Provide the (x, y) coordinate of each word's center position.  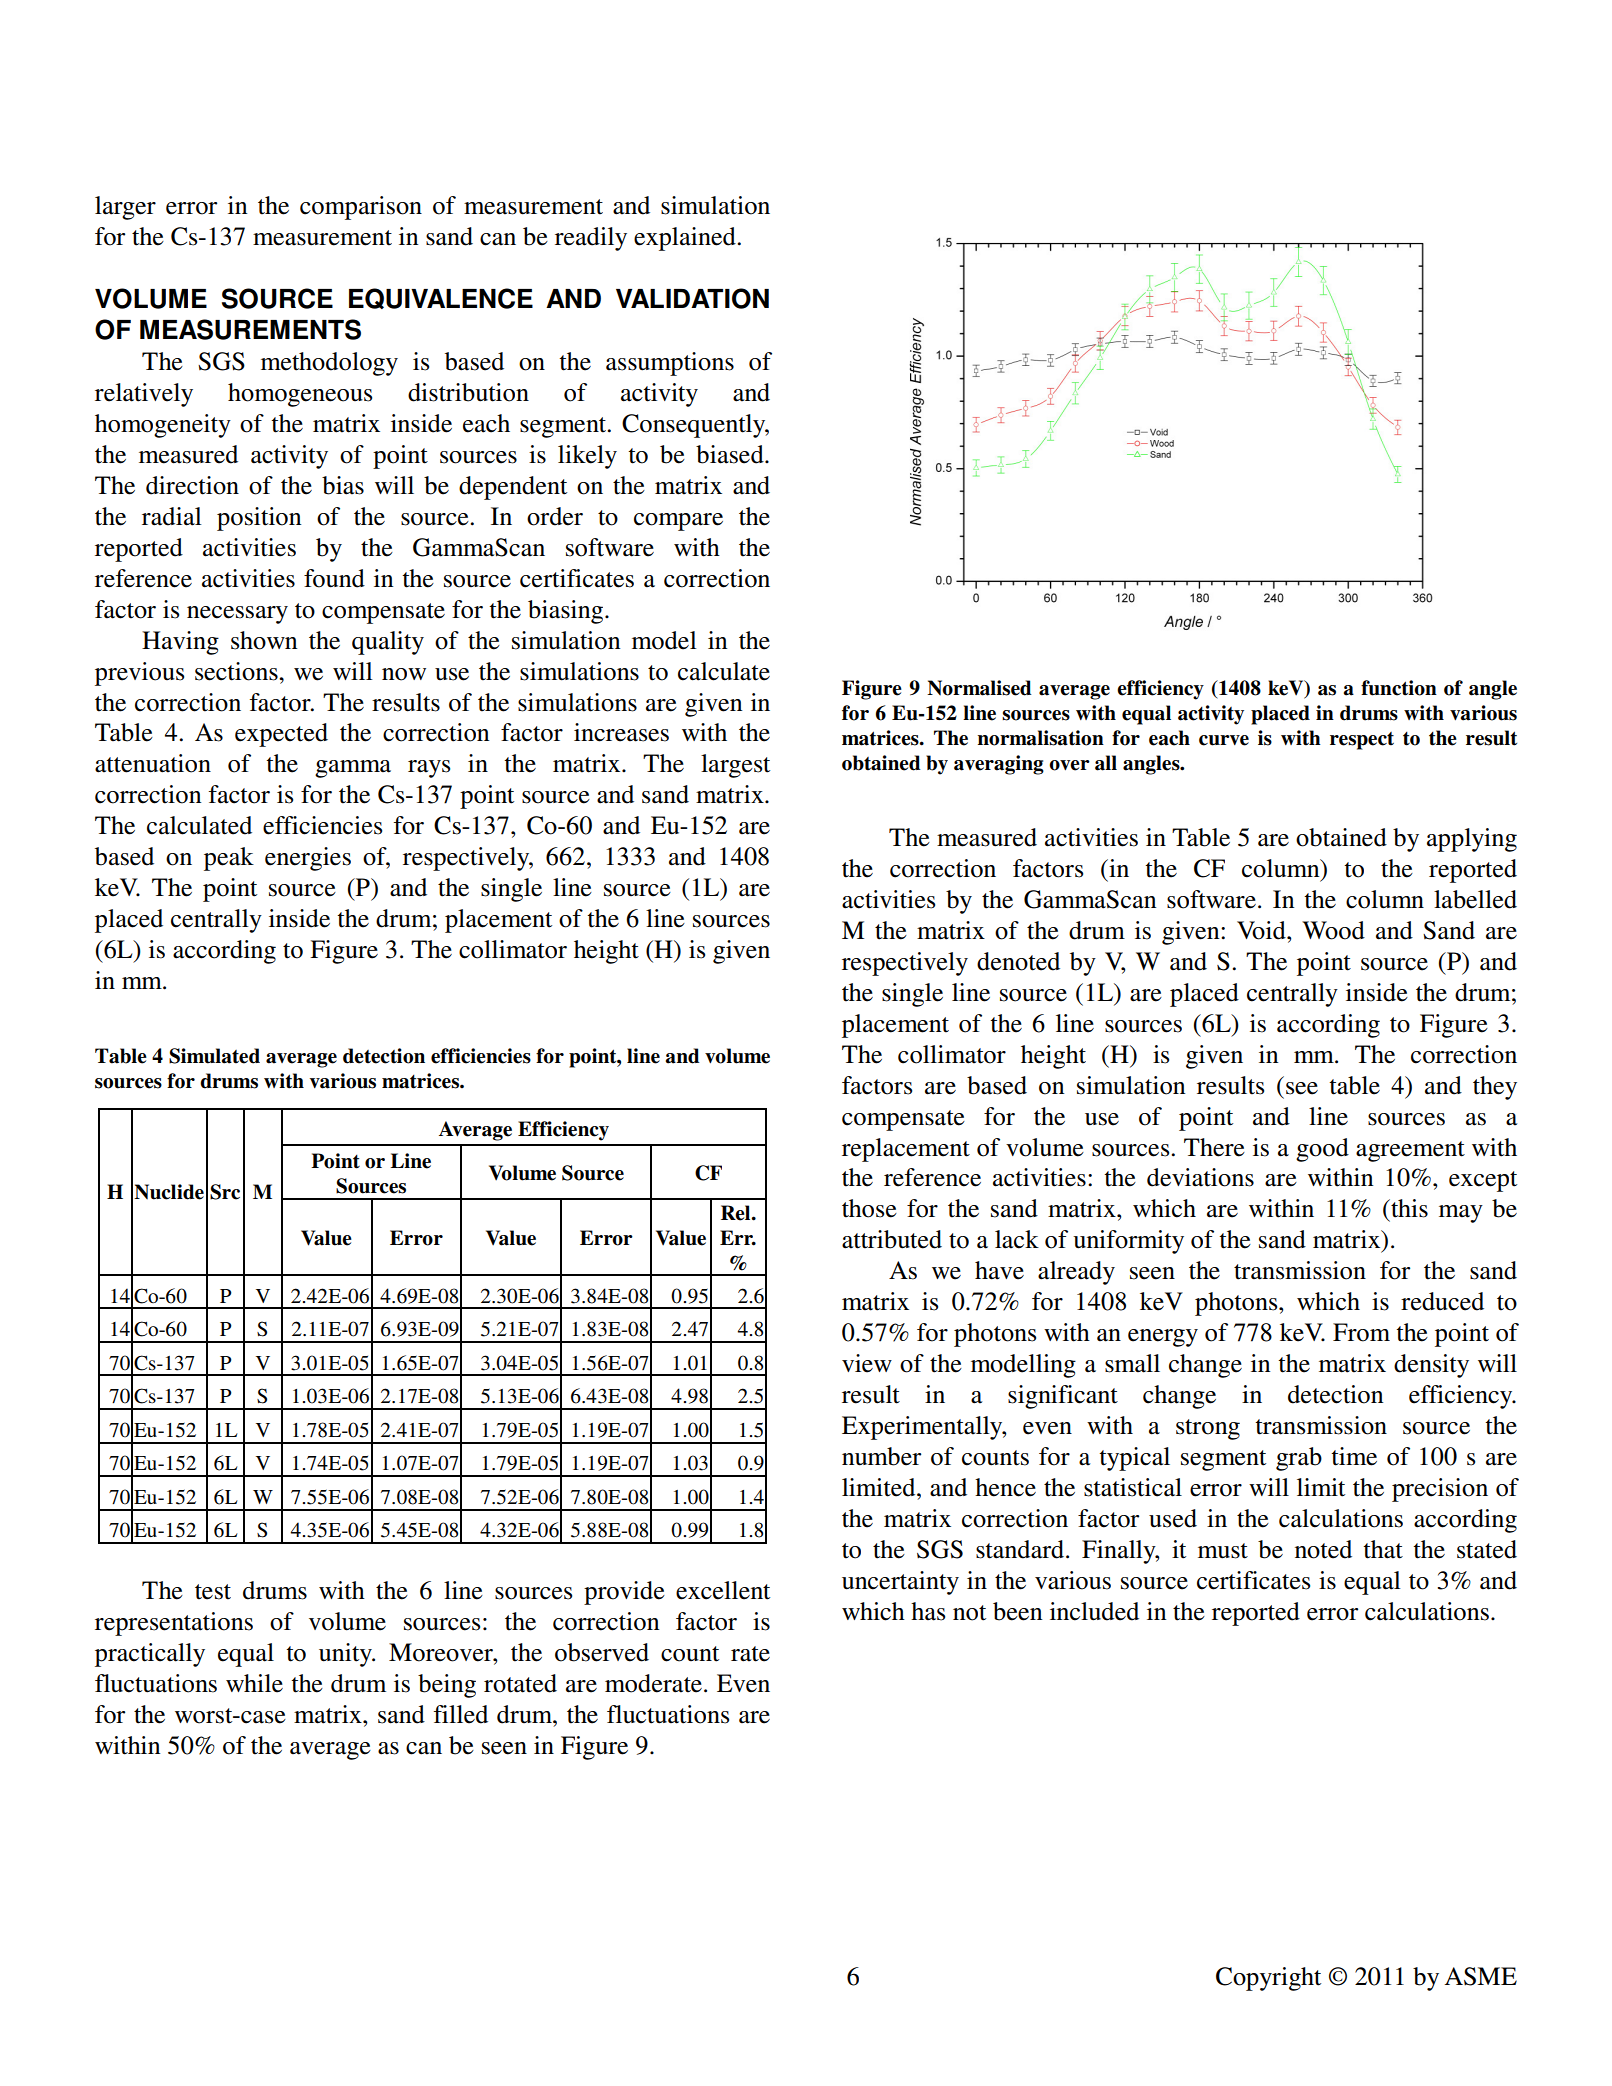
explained (686, 239)
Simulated (214, 1056)
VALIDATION (692, 298)
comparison (361, 208)
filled (461, 1714)
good (1322, 1150)
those (869, 1208)
